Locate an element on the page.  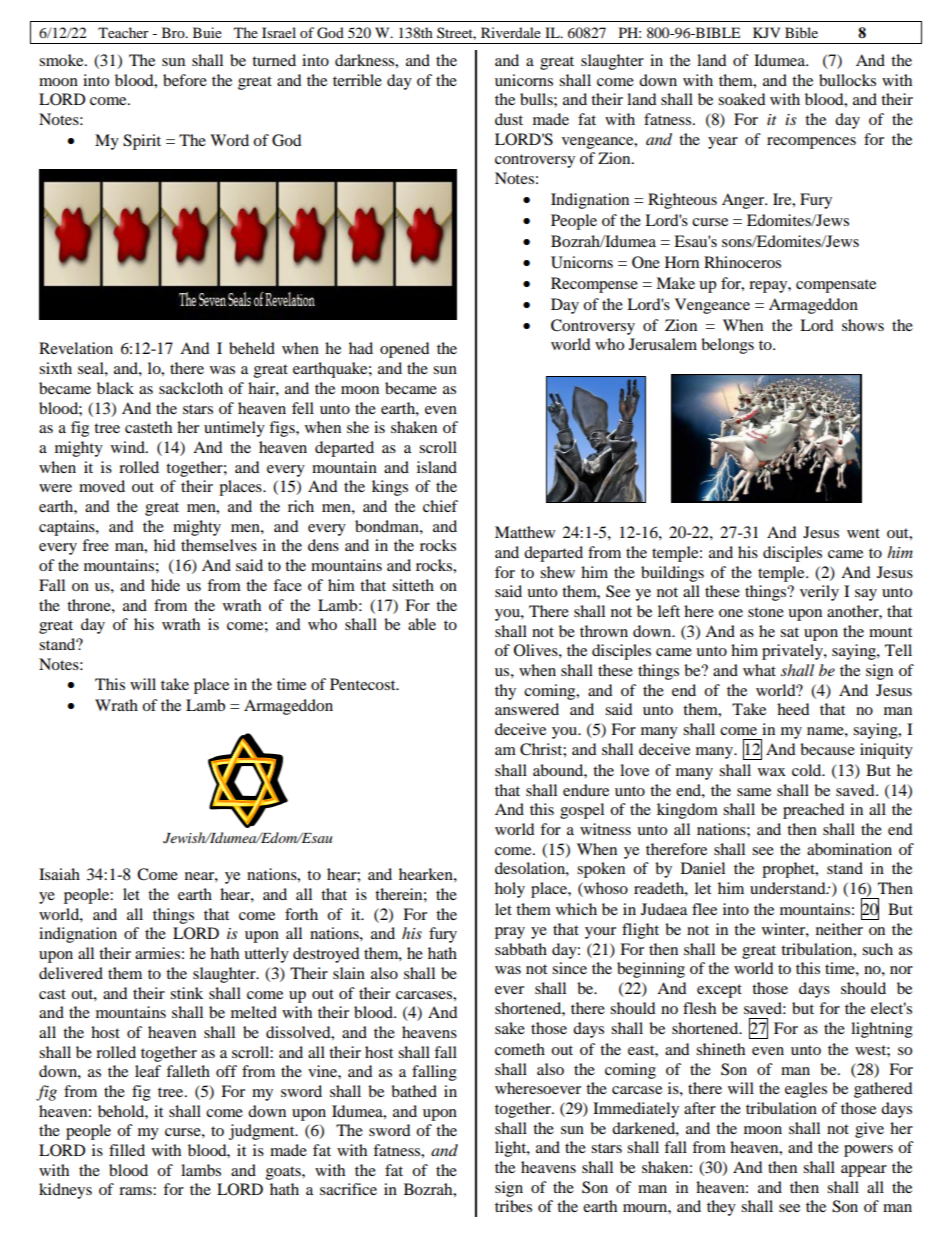
stone is located at coordinates (766, 612).
